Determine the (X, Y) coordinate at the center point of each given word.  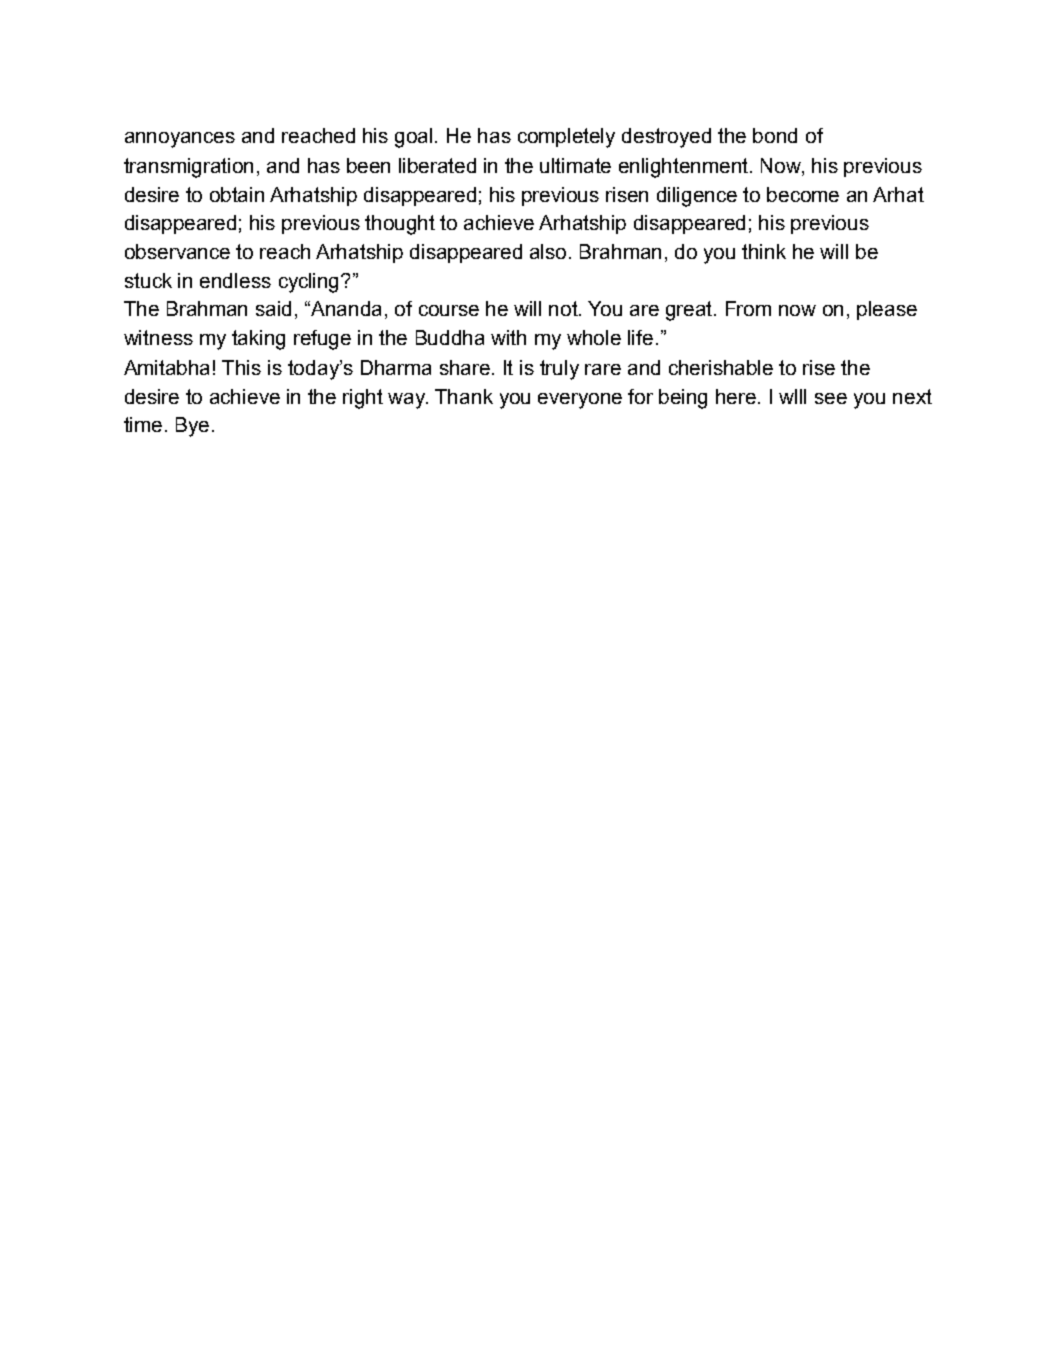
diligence (697, 197)
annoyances (180, 140)
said (273, 308)
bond (775, 135)
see (831, 398)
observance (177, 251)
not (565, 308)
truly (559, 370)
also (550, 251)
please (887, 310)
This (241, 367)
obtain (237, 194)
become (803, 194)
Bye (192, 427)
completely (566, 138)
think (764, 251)
